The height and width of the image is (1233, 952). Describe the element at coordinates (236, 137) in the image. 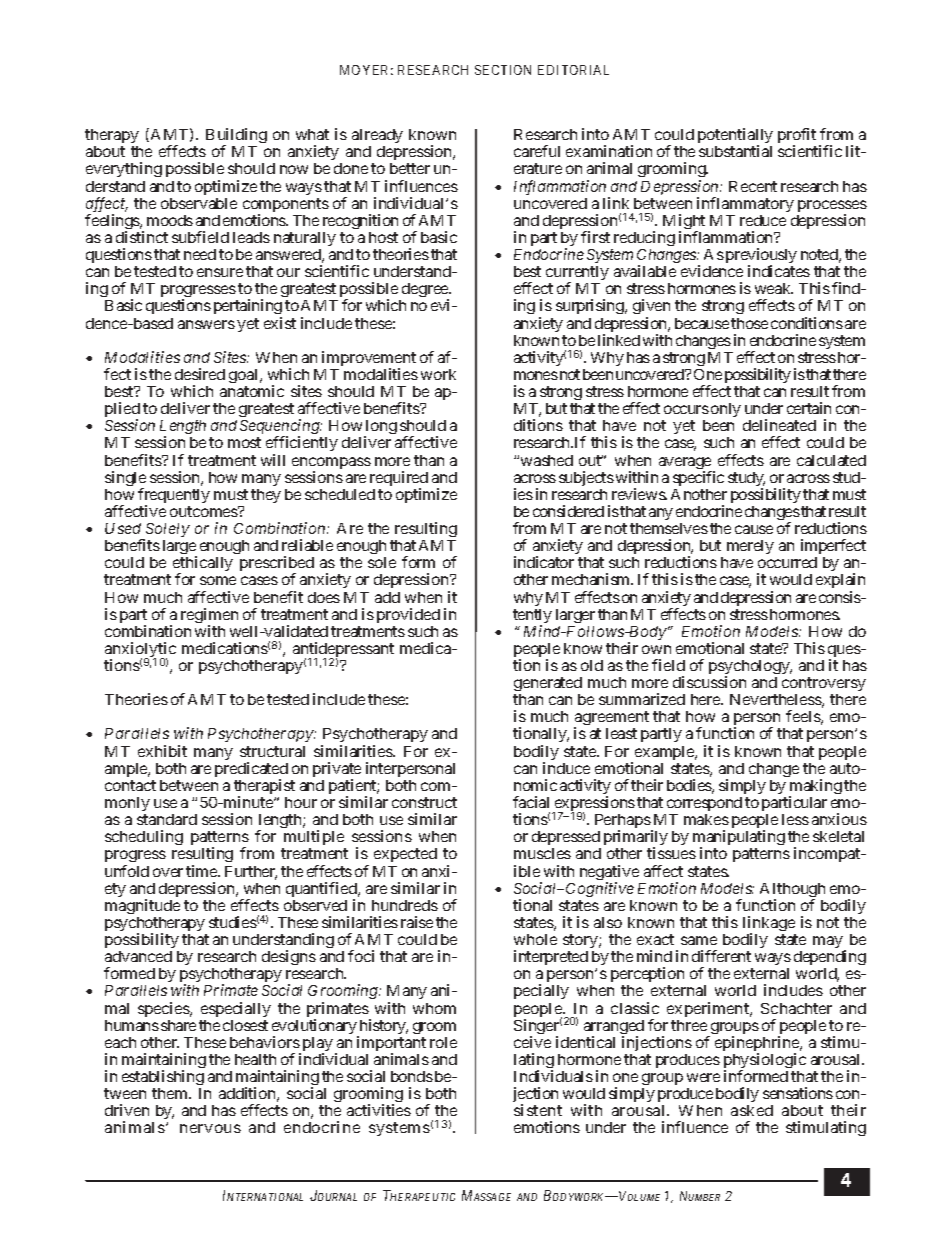

I see `Building` at that location.
